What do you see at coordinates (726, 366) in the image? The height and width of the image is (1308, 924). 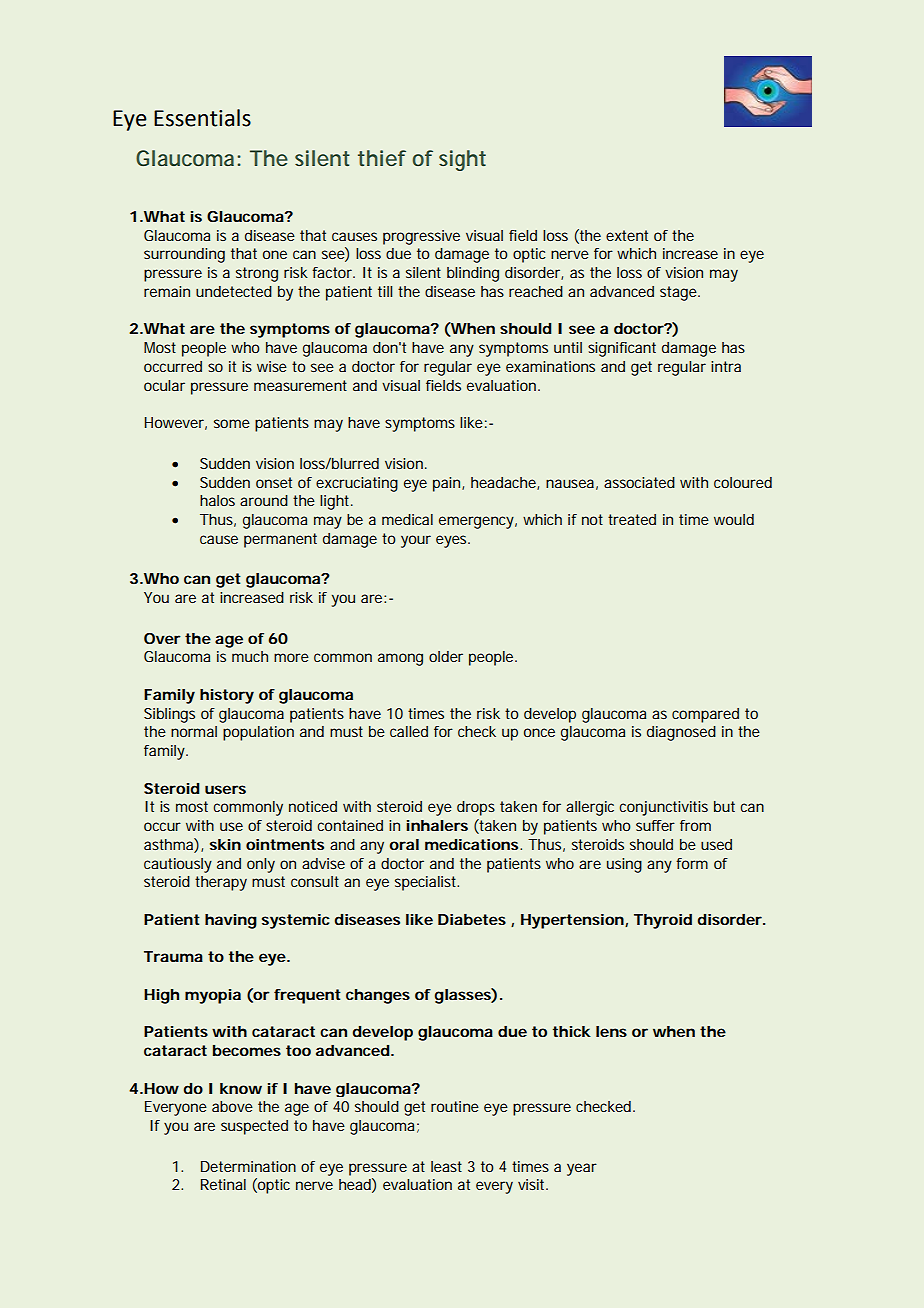 I see `intra` at bounding box center [726, 366].
